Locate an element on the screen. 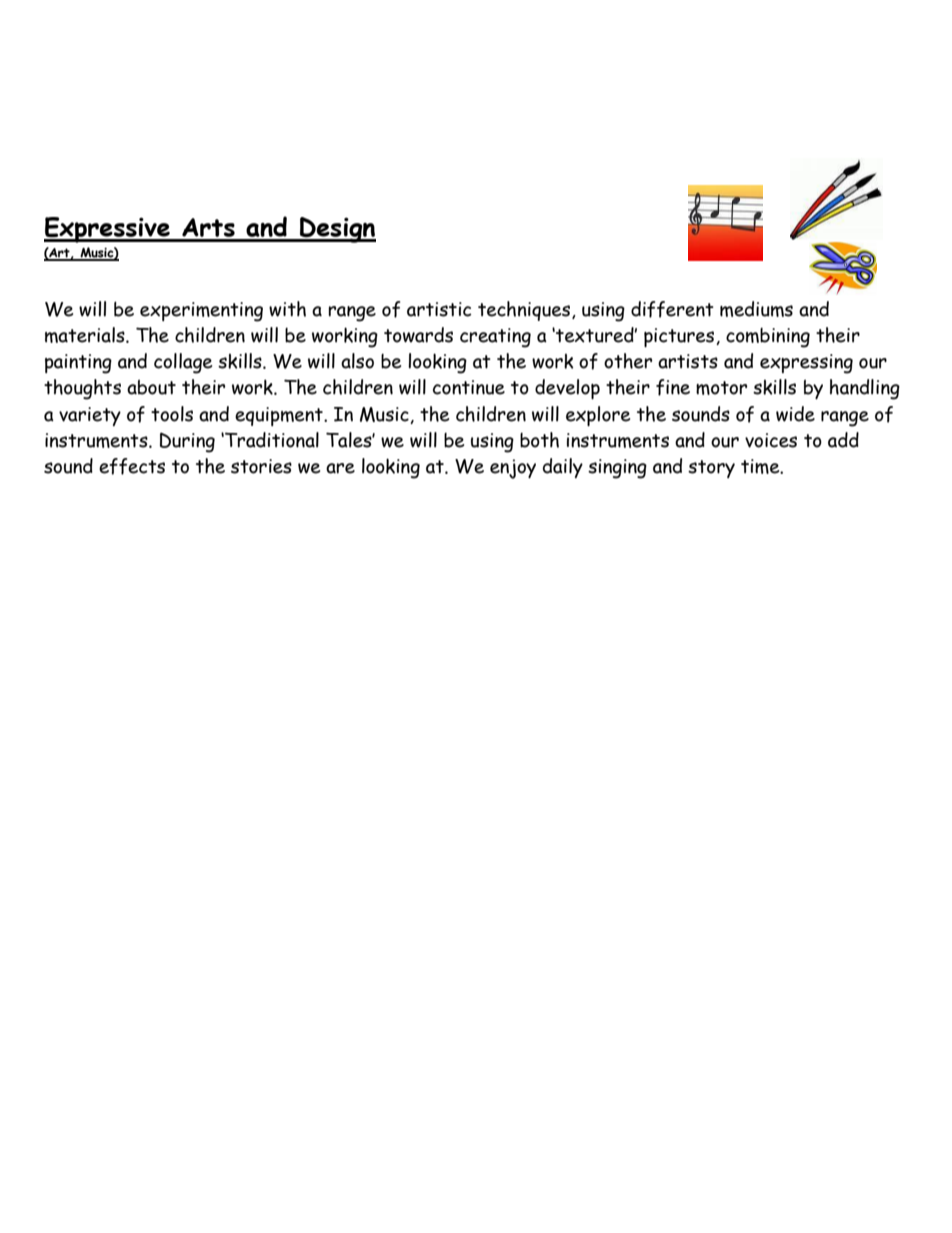 The image size is (952, 1233). creating is located at coordinates (495, 338).
